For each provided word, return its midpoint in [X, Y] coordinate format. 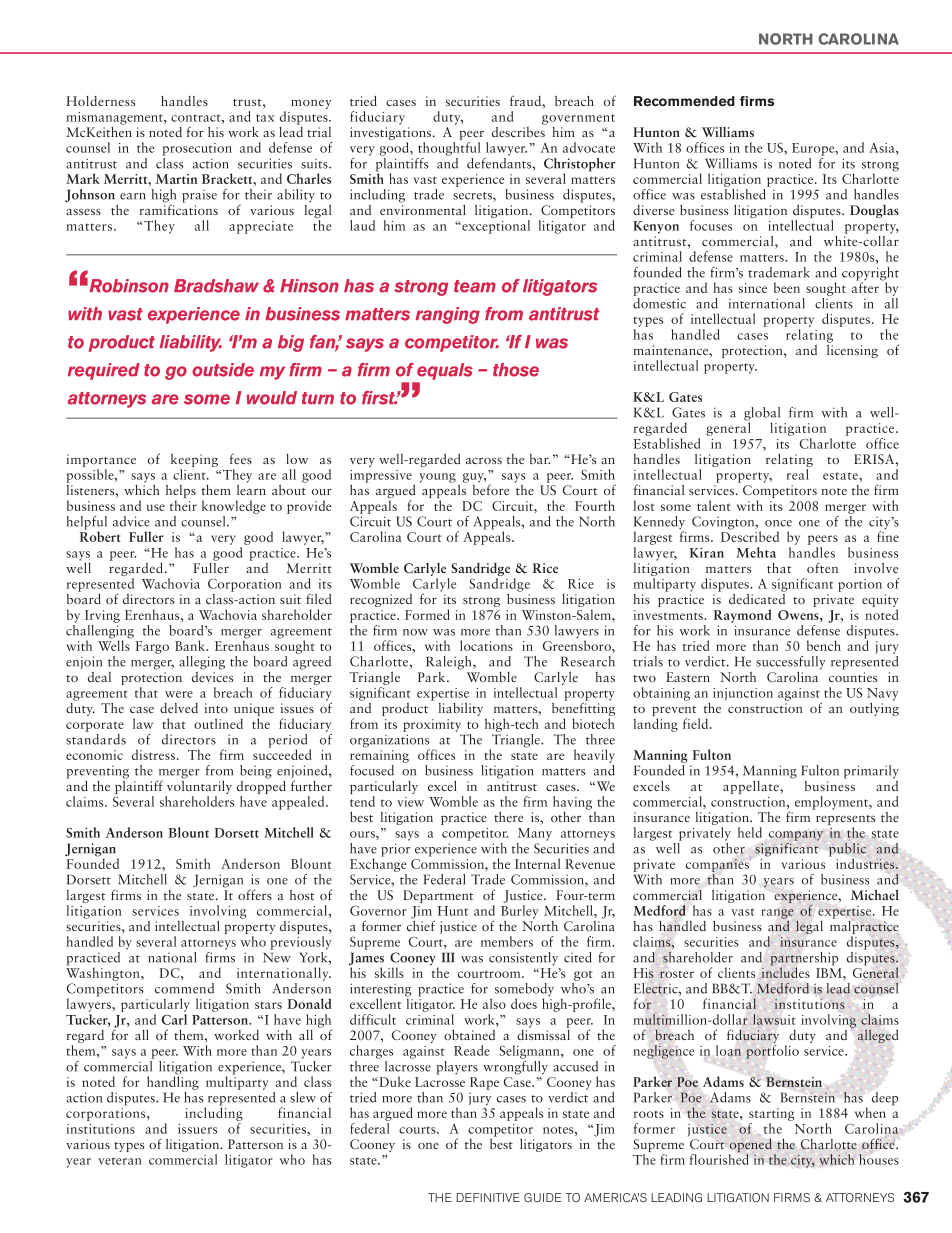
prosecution [197, 149]
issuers [197, 1129]
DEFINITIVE [488, 1197]
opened [752, 1147]
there [508, 817]
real [797, 474]
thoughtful [449, 149]
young [437, 478]
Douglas [874, 211]
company [796, 836]
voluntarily [198, 787]
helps [181, 493]
